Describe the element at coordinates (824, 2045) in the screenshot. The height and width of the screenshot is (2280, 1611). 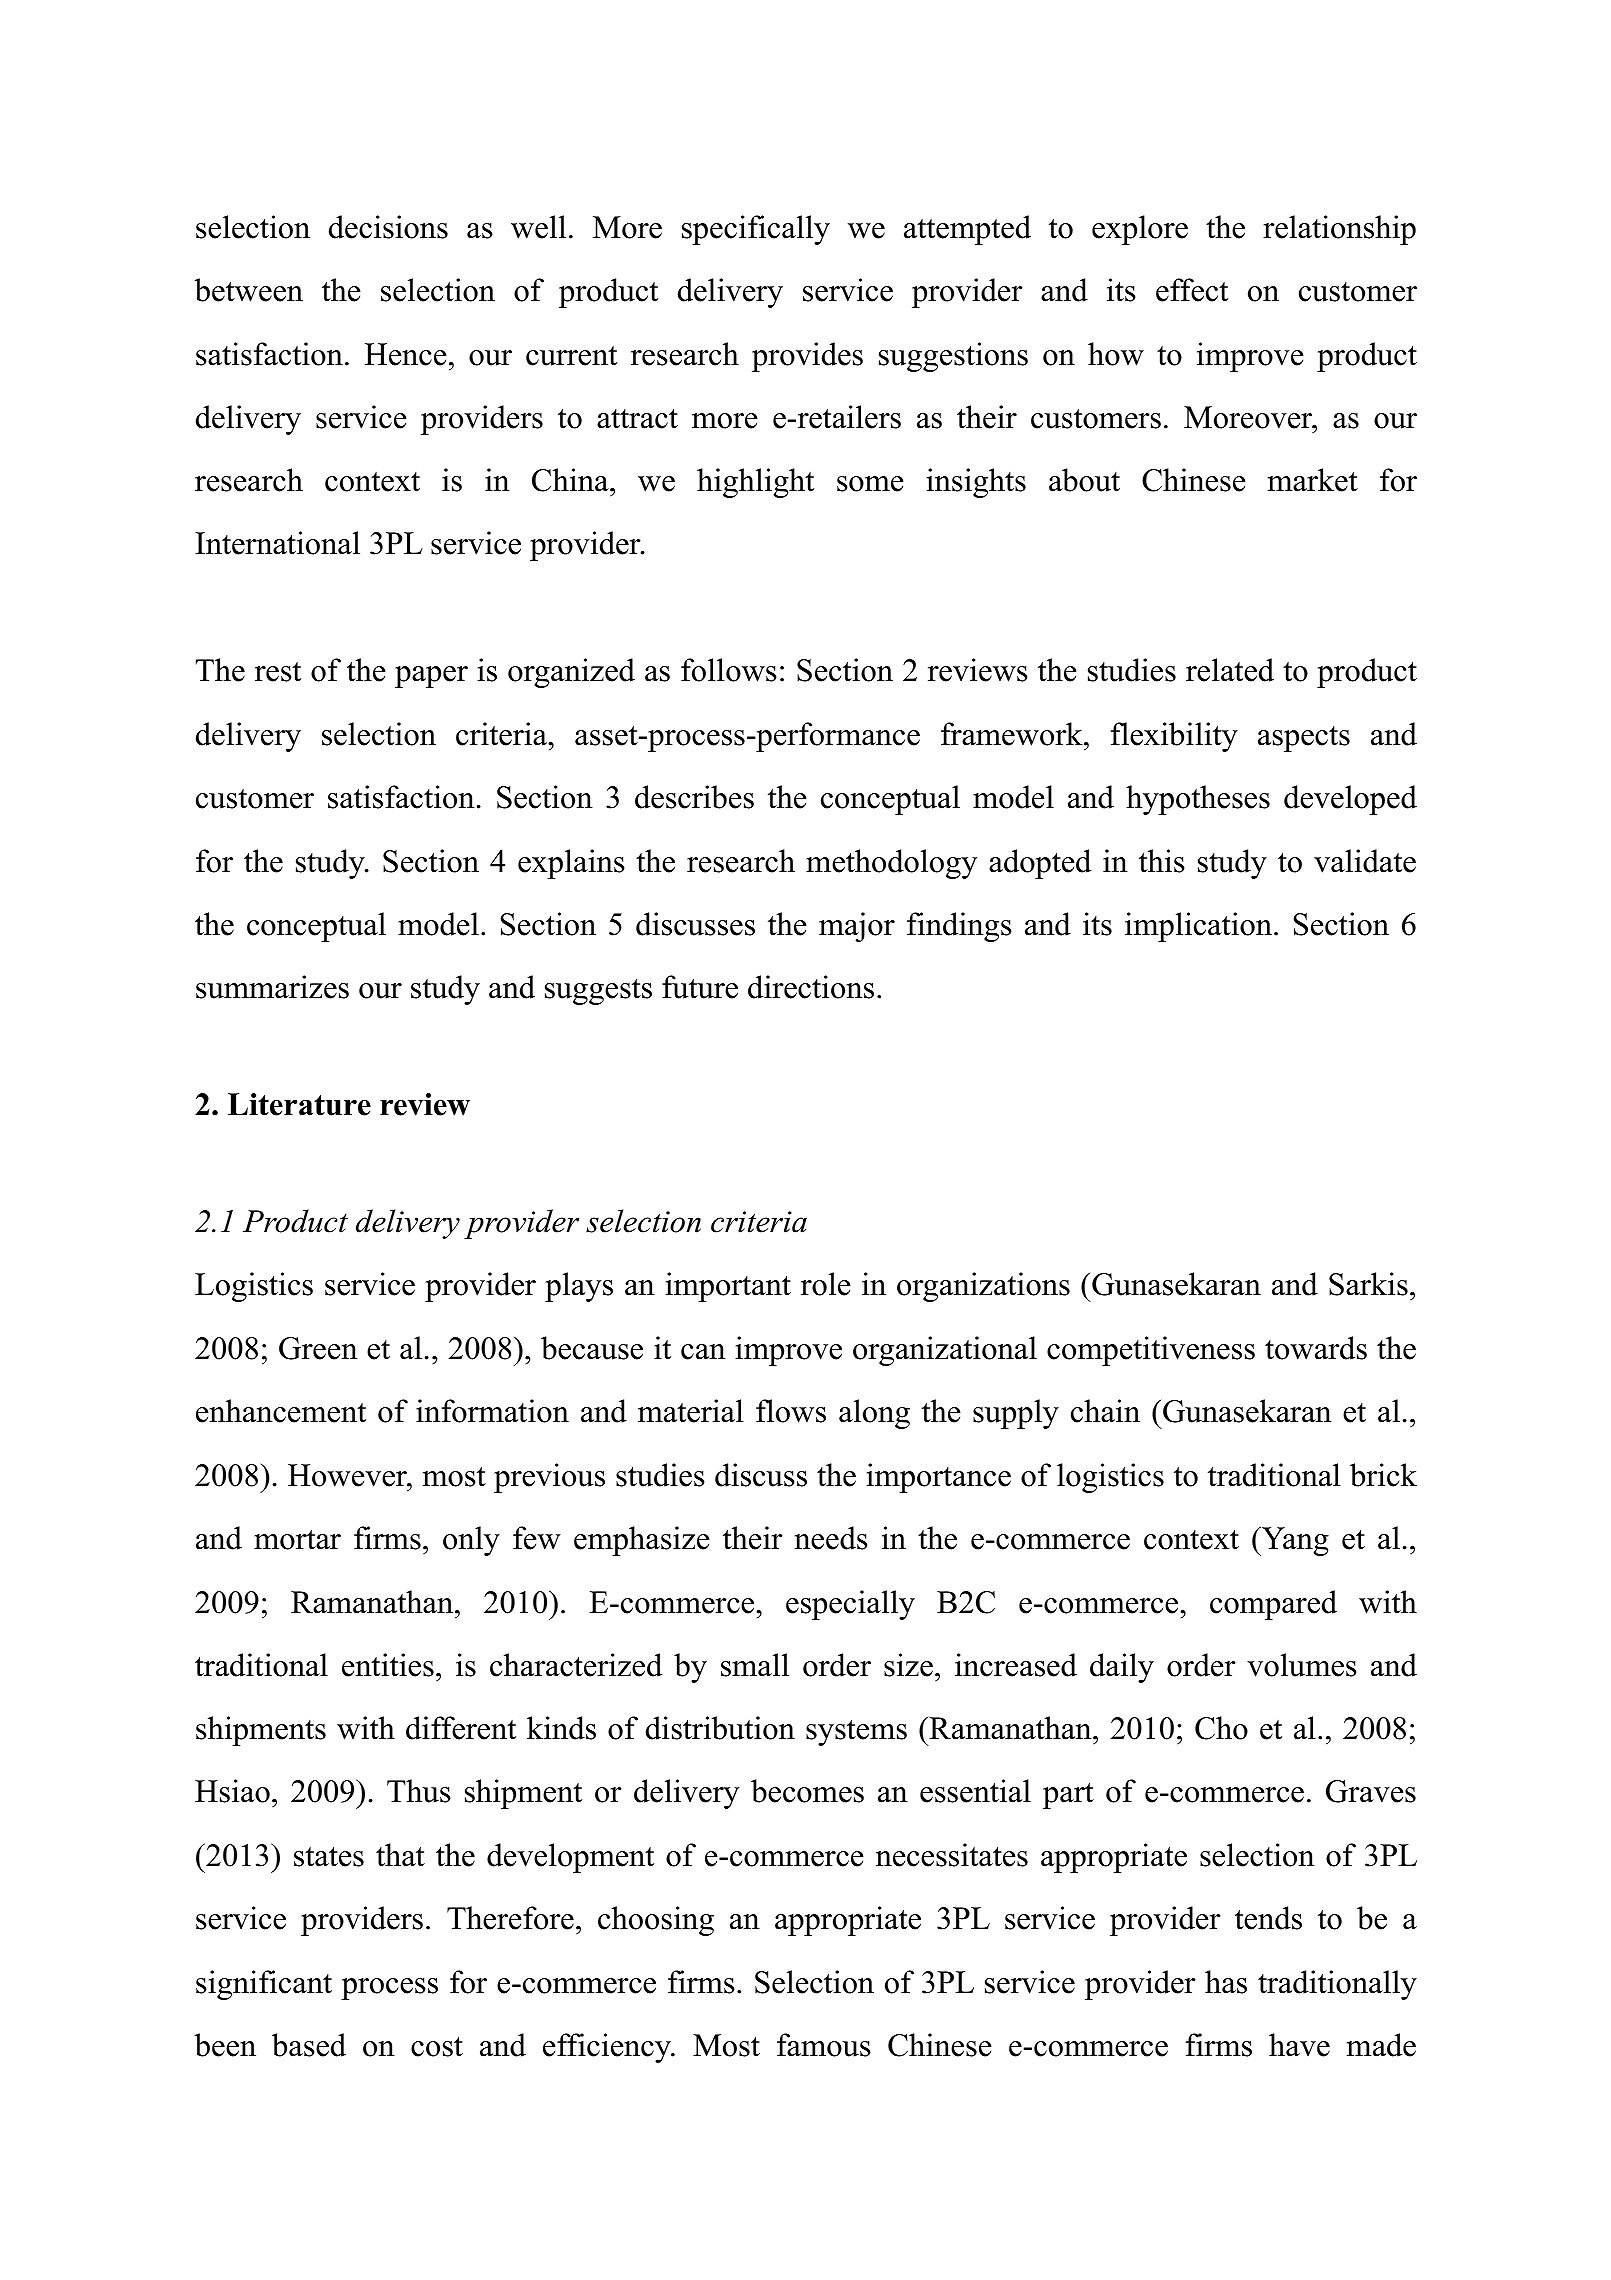
I see `famous` at that location.
